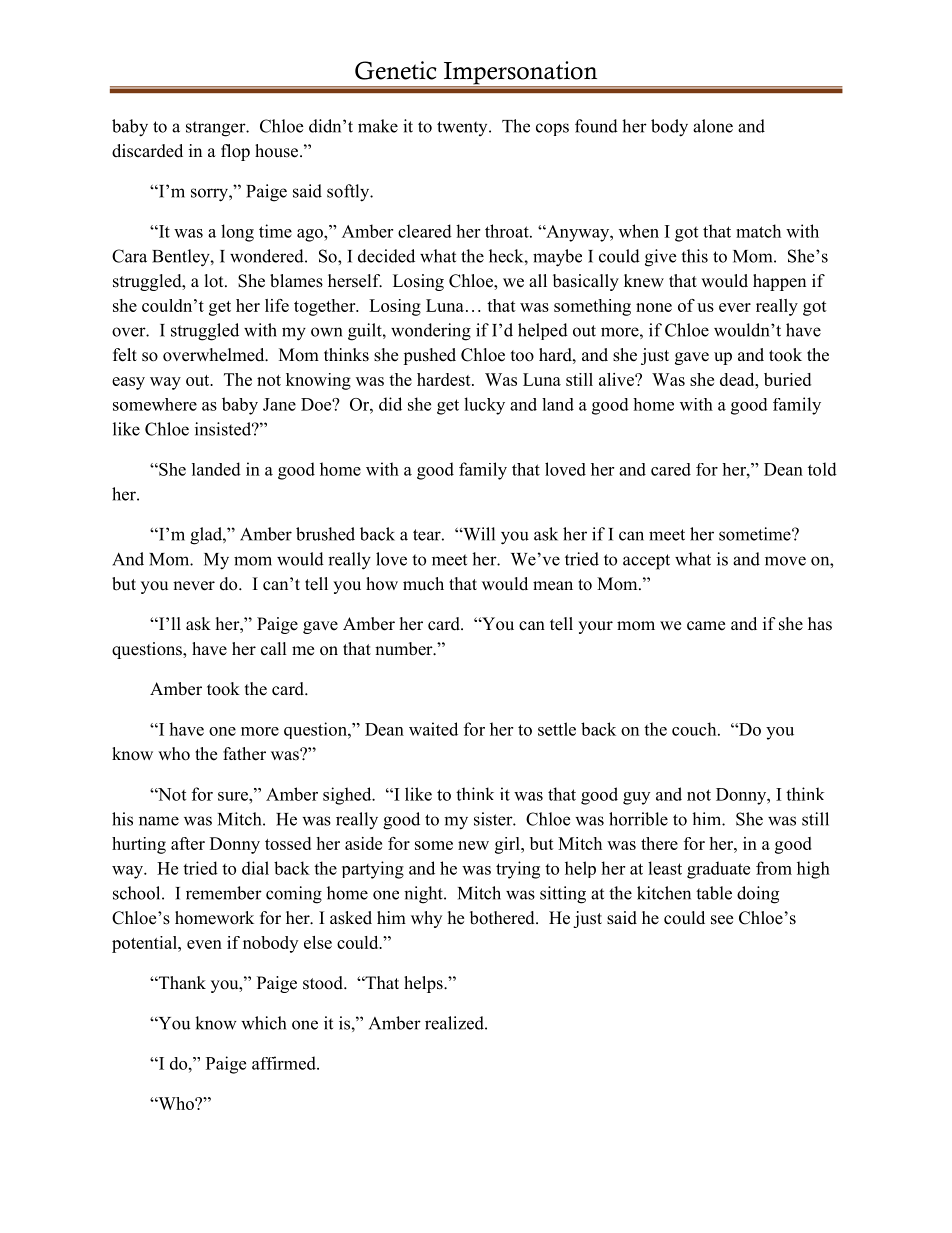  Describe the element at coordinates (325, 534) in the screenshot. I see `brushed` at that location.
